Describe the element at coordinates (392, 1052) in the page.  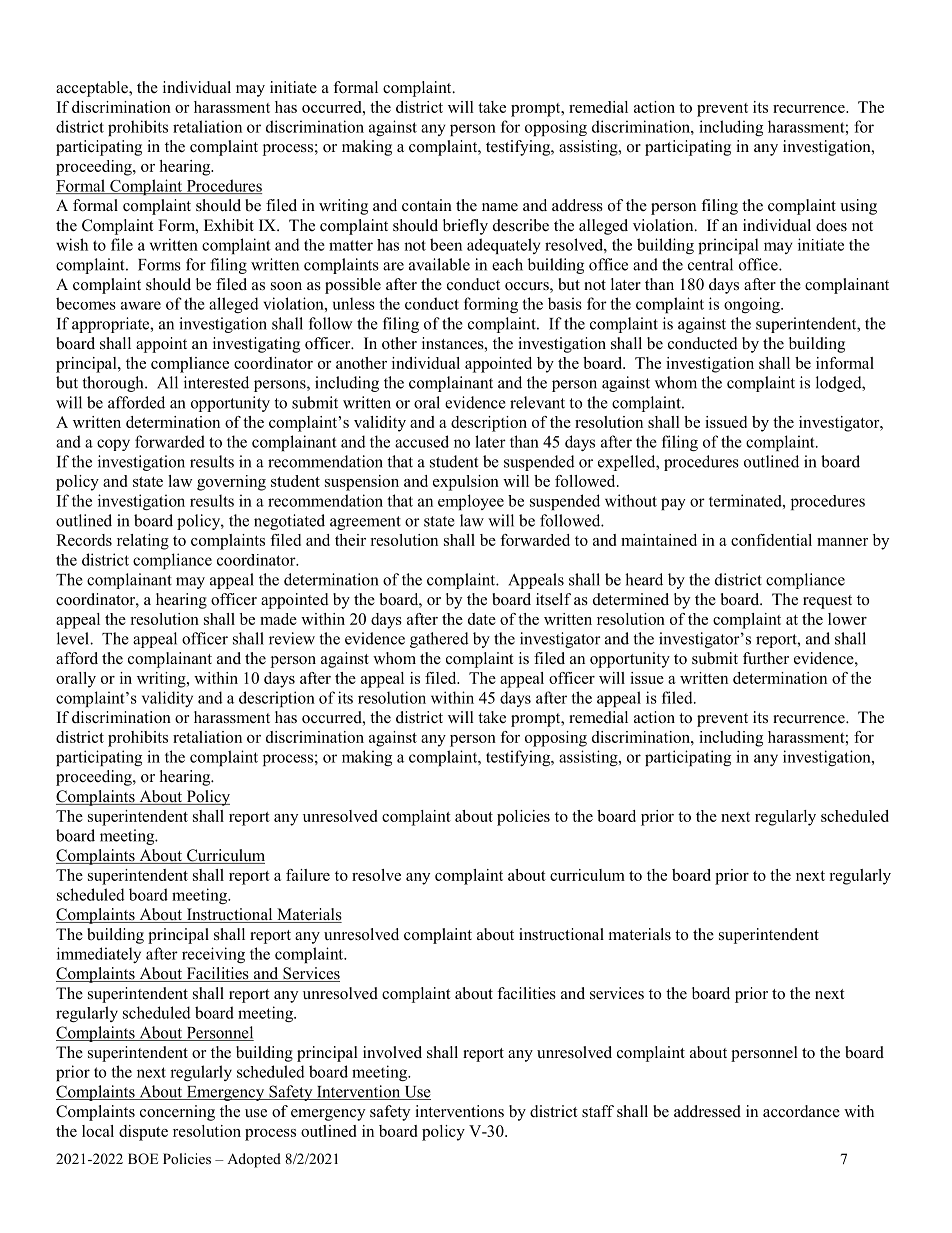
I see `involved` at that location.
